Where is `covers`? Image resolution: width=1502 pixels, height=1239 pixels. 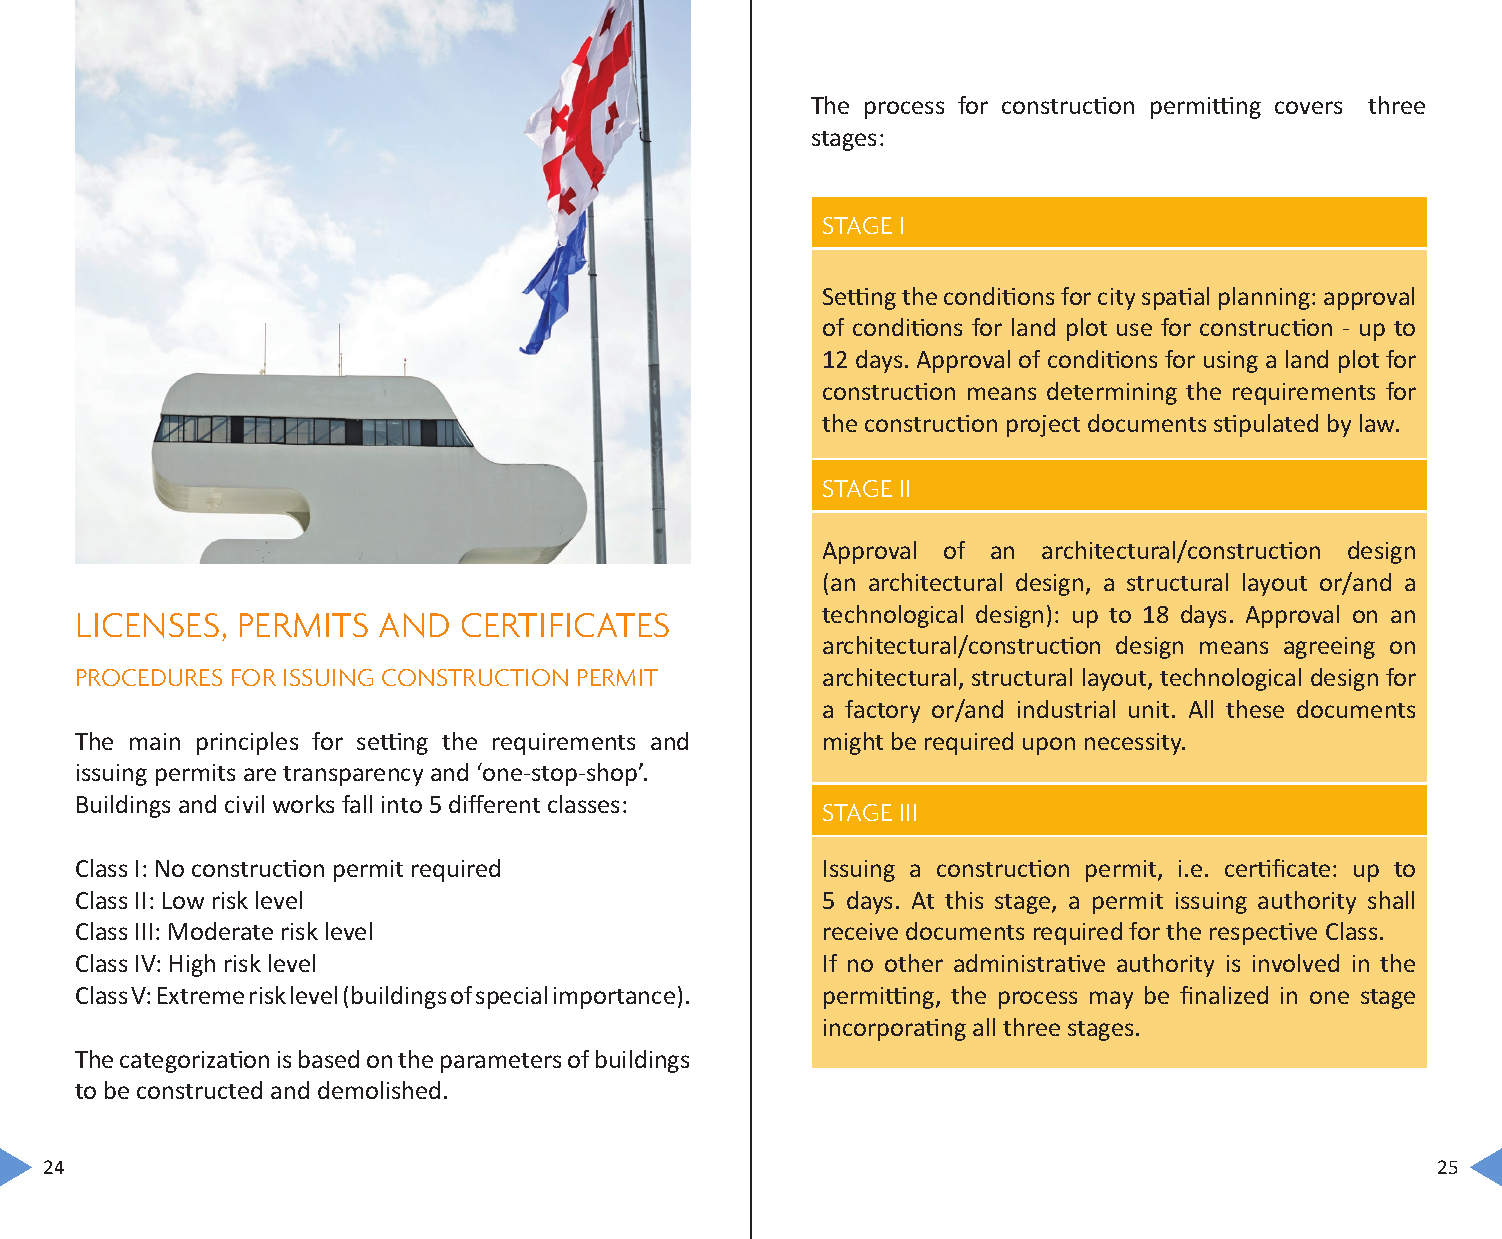
covers is located at coordinates (1308, 107).
